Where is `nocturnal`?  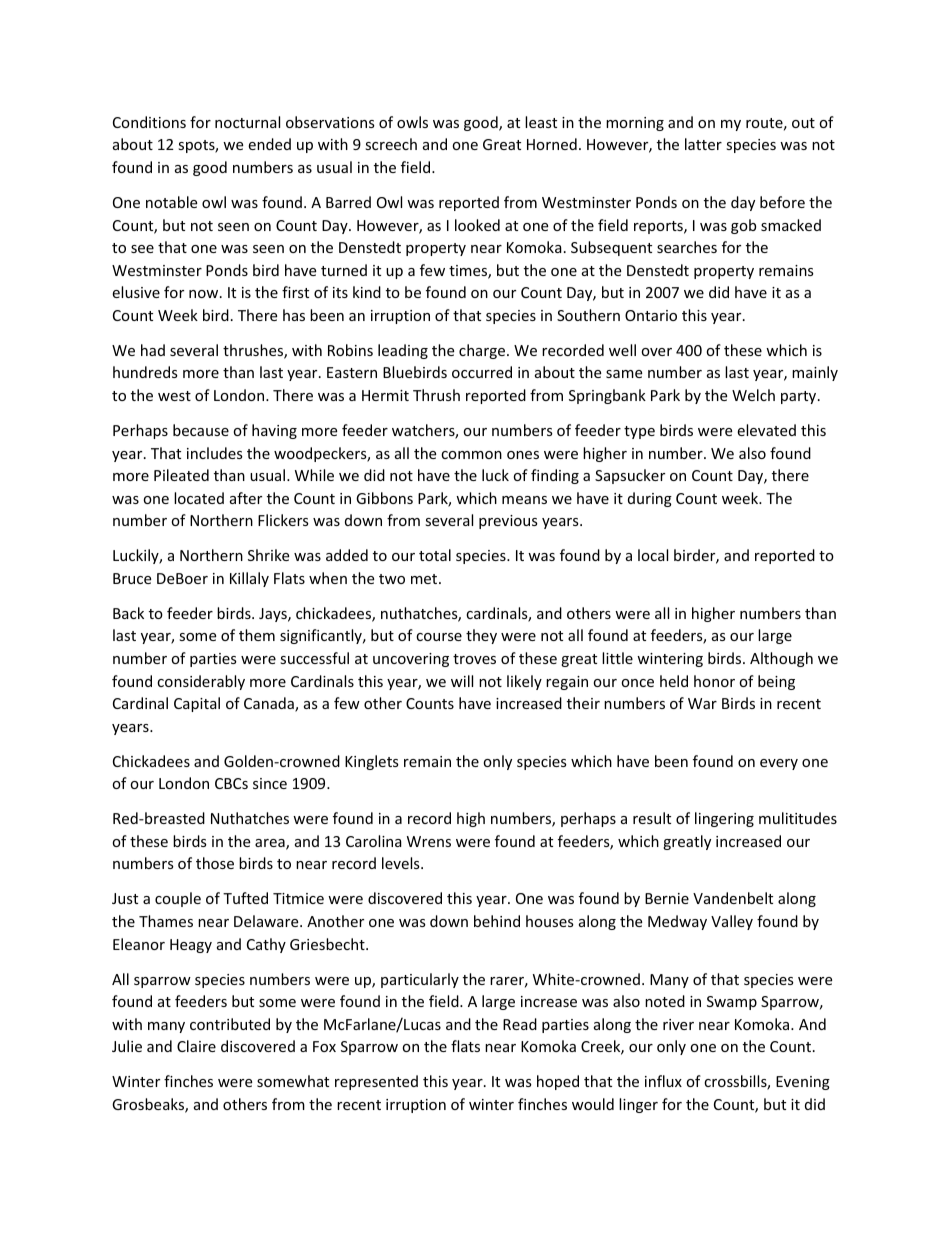 nocturnal is located at coordinates (247, 122).
